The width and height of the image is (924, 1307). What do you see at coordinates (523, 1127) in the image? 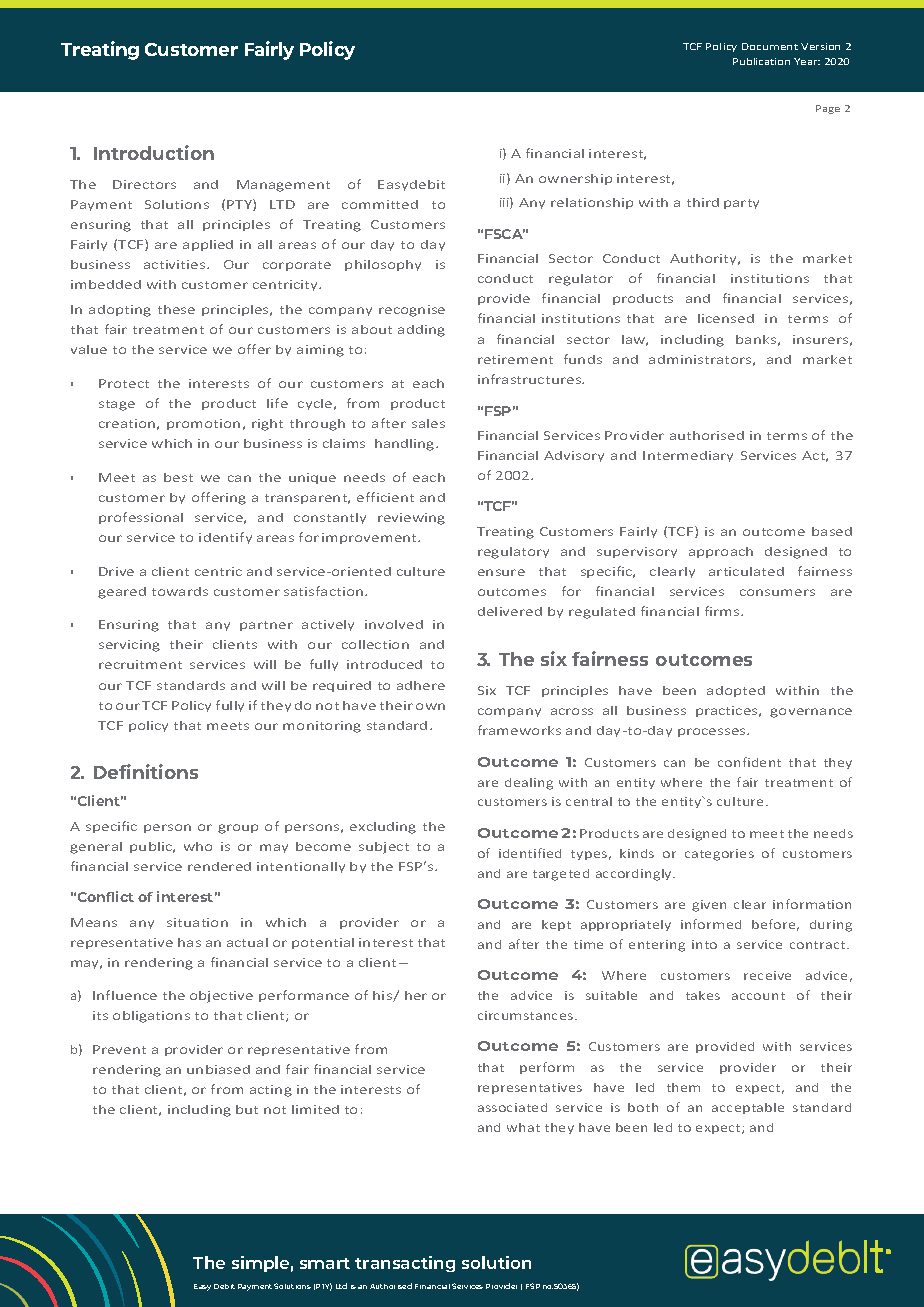
I see `what` at bounding box center [523, 1127].
